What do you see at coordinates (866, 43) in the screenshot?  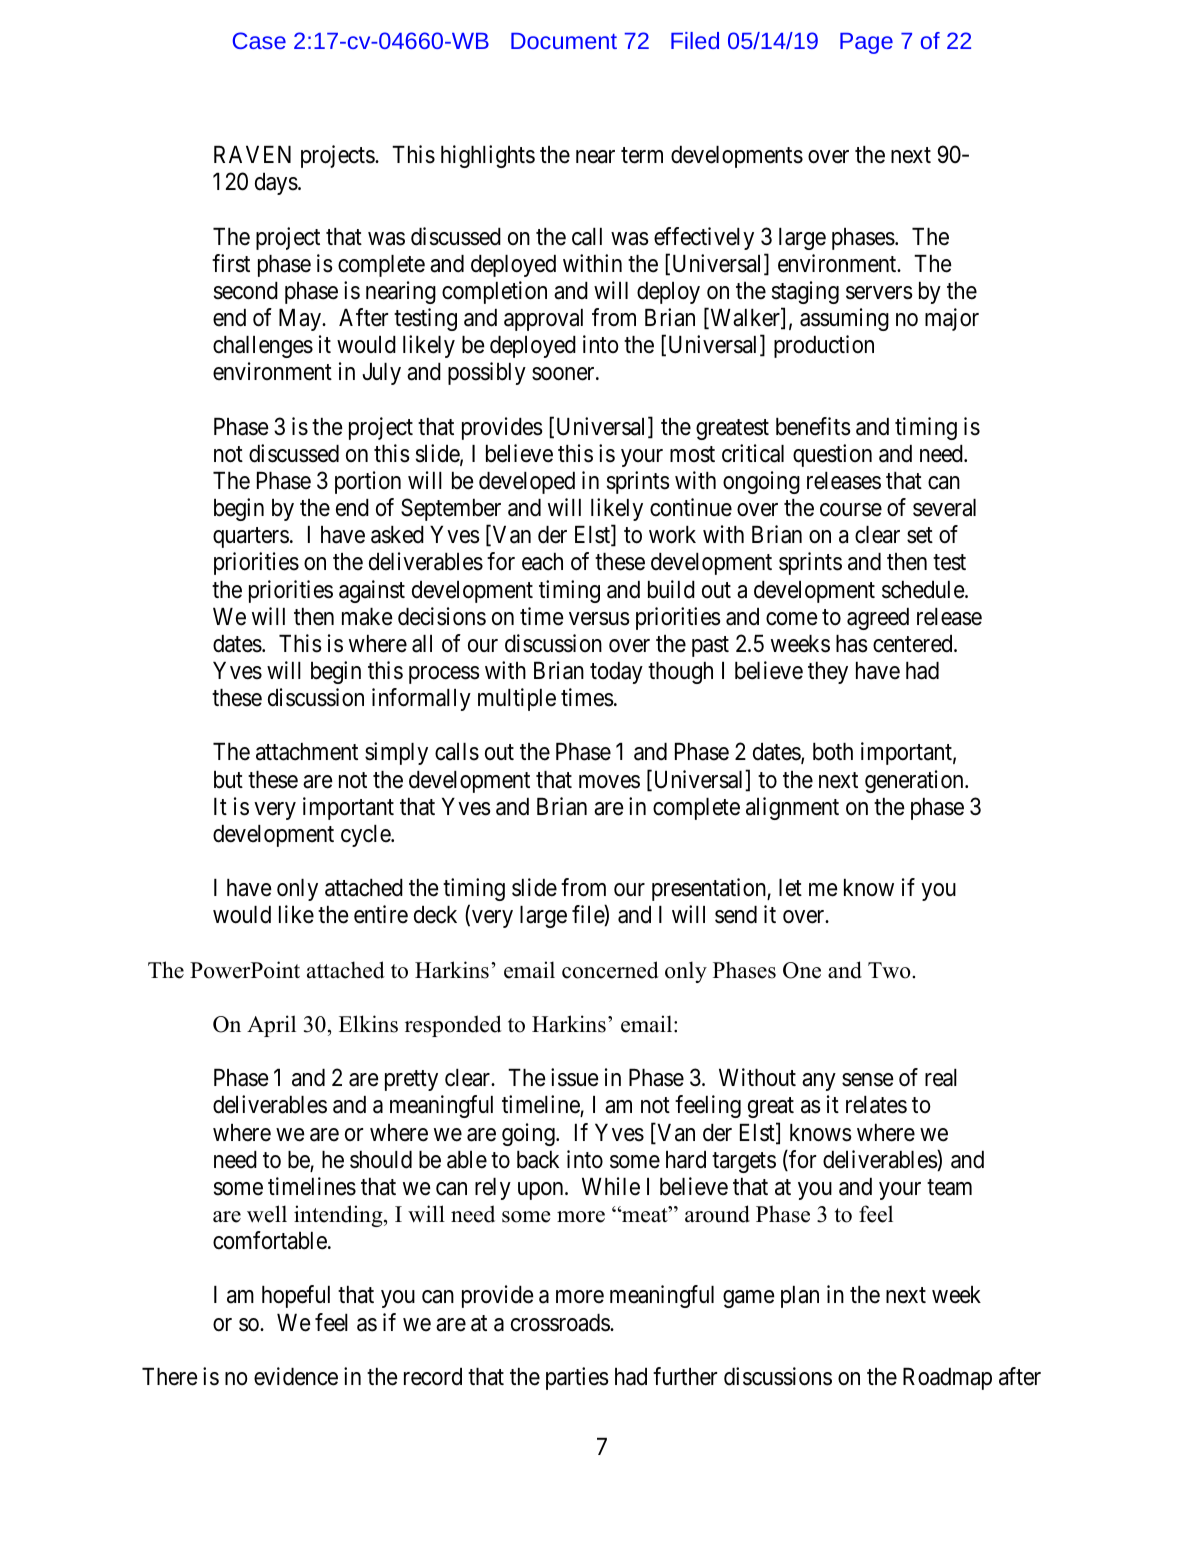 I see `Page` at bounding box center [866, 43].
